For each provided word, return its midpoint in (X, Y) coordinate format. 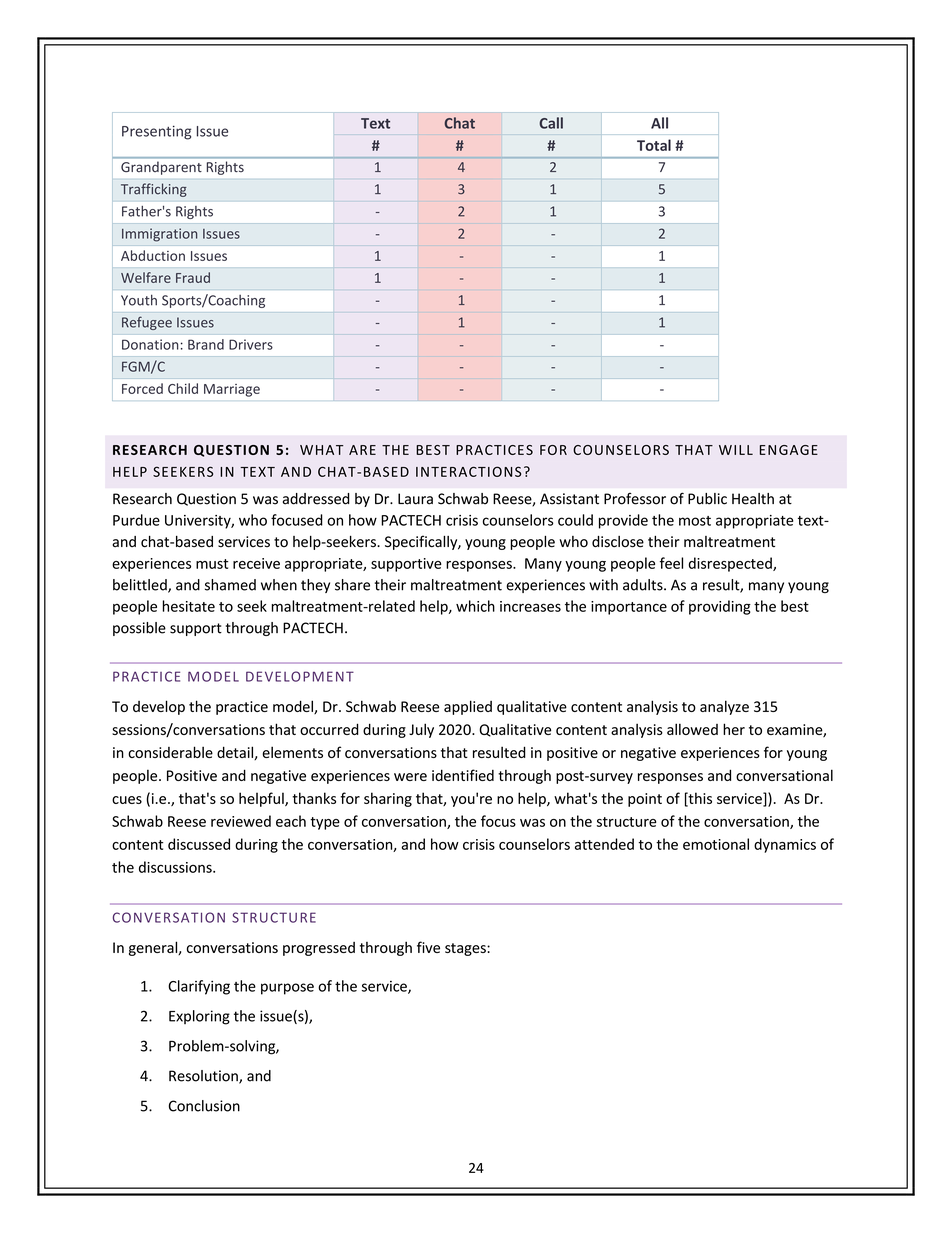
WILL (736, 450)
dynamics (785, 845)
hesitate (189, 606)
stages (466, 949)
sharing (388, 799)
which (475, 606)
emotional (716, 844)
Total (654, 145)
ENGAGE (789, 450)
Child (183, 388)
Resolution (204, 1077)
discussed (199, 844)
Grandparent (161, 168)
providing (720, 607)
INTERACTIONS (468, 471)
